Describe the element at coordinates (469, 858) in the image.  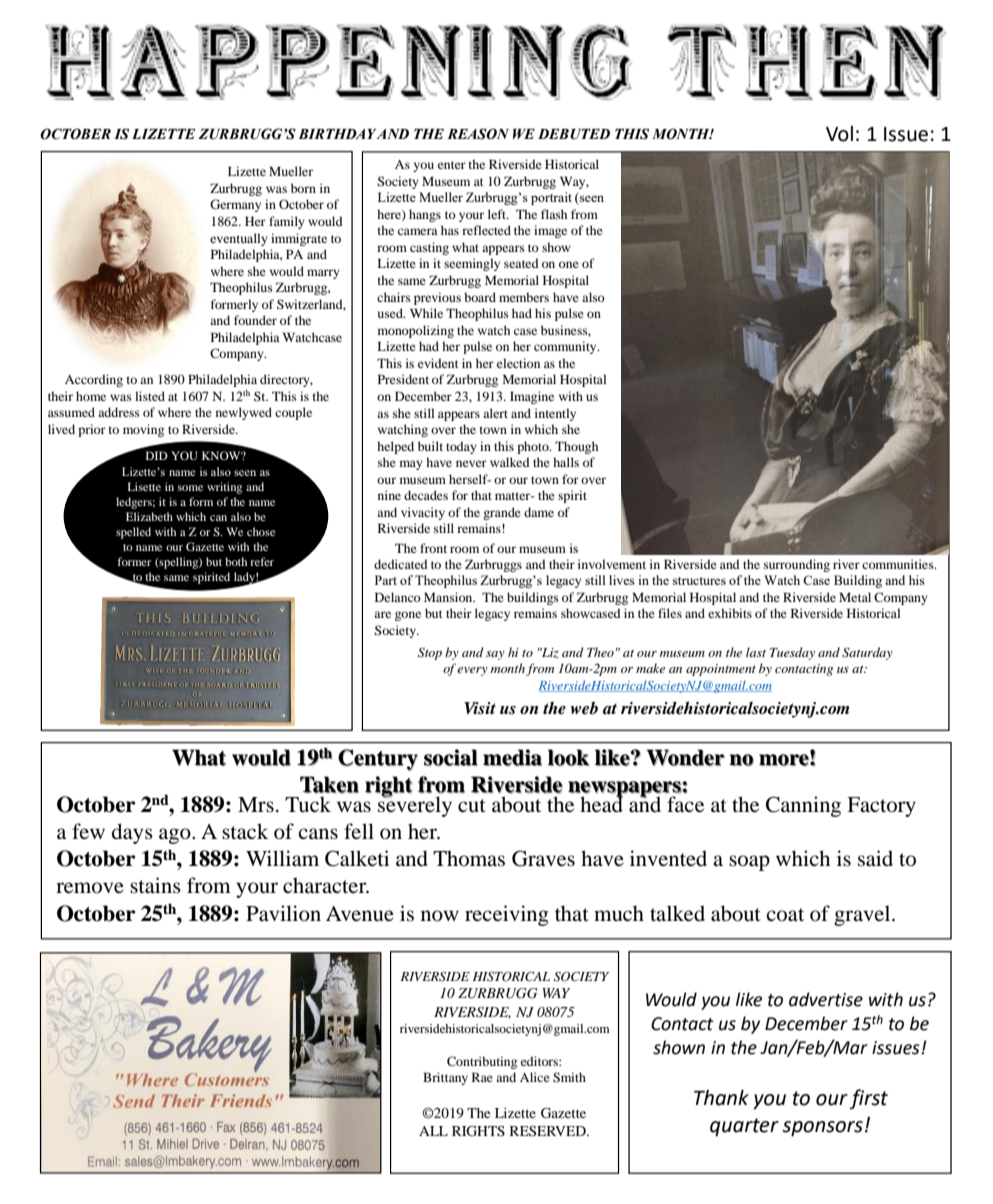
I see `Thomas` at that location.
